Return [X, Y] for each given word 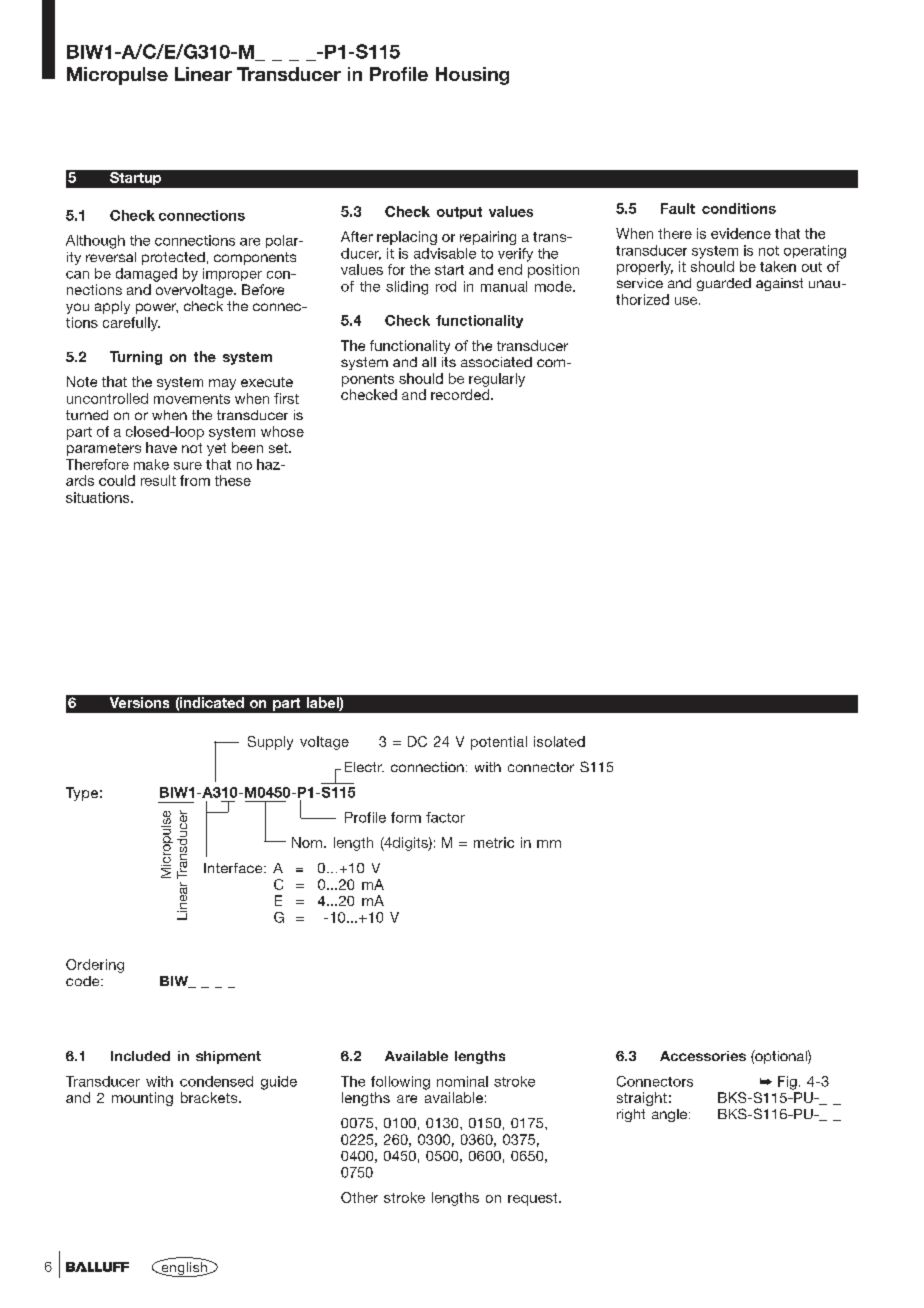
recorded [461, 394]
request [534, 1199]
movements [192, 399]
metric [494, 842]
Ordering [95, 966]
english [184, 1268]
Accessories [703, 1056]
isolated [559, 741]
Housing [472, 76]
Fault [678, 208]
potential [499, 743]
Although [95, 242]
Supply [270, 743]
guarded [724, 284]
